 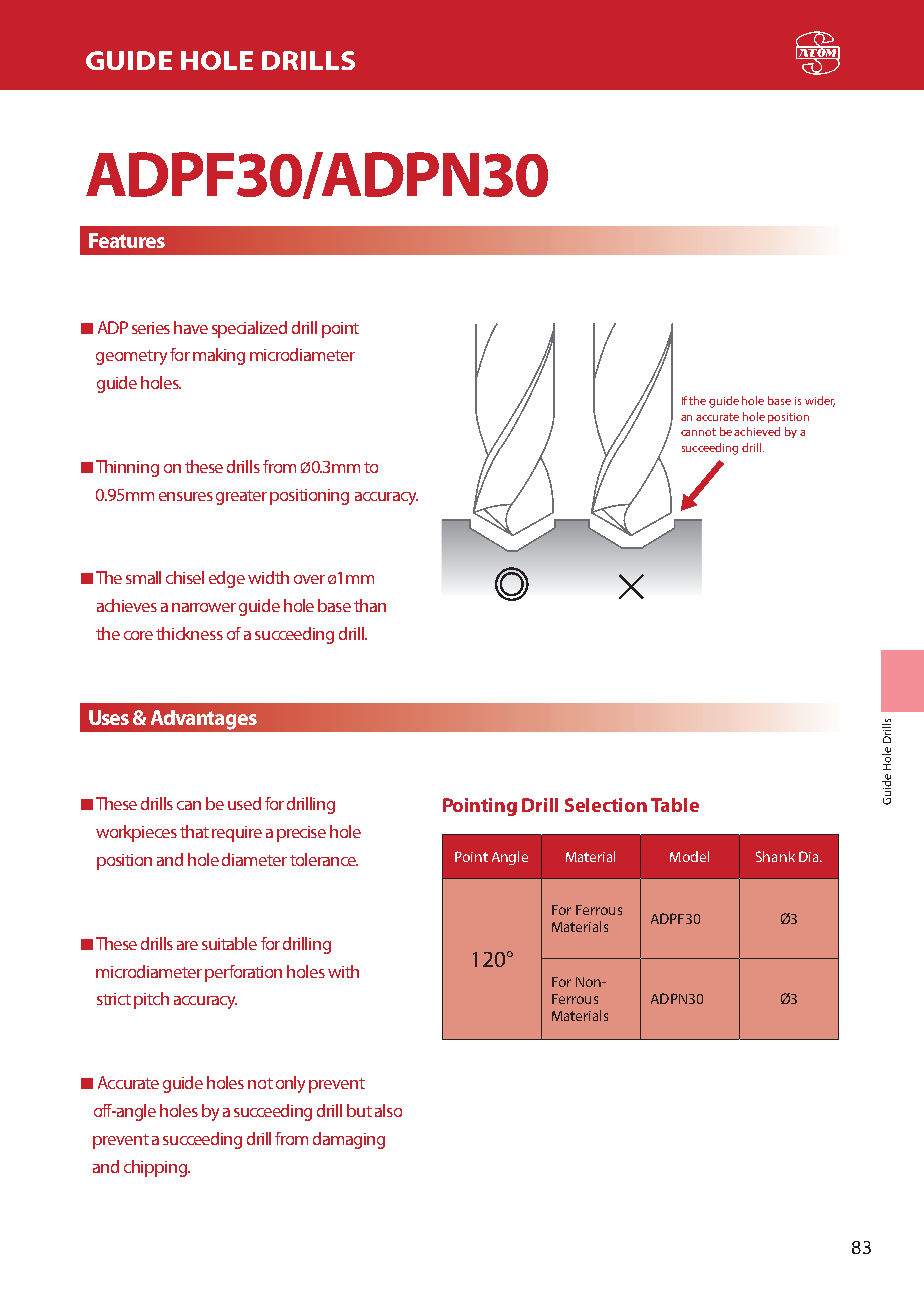 What do you see at coordinates (186, 496) in the screenshot?
I see `ensures` at bounding box center [186, 496].
